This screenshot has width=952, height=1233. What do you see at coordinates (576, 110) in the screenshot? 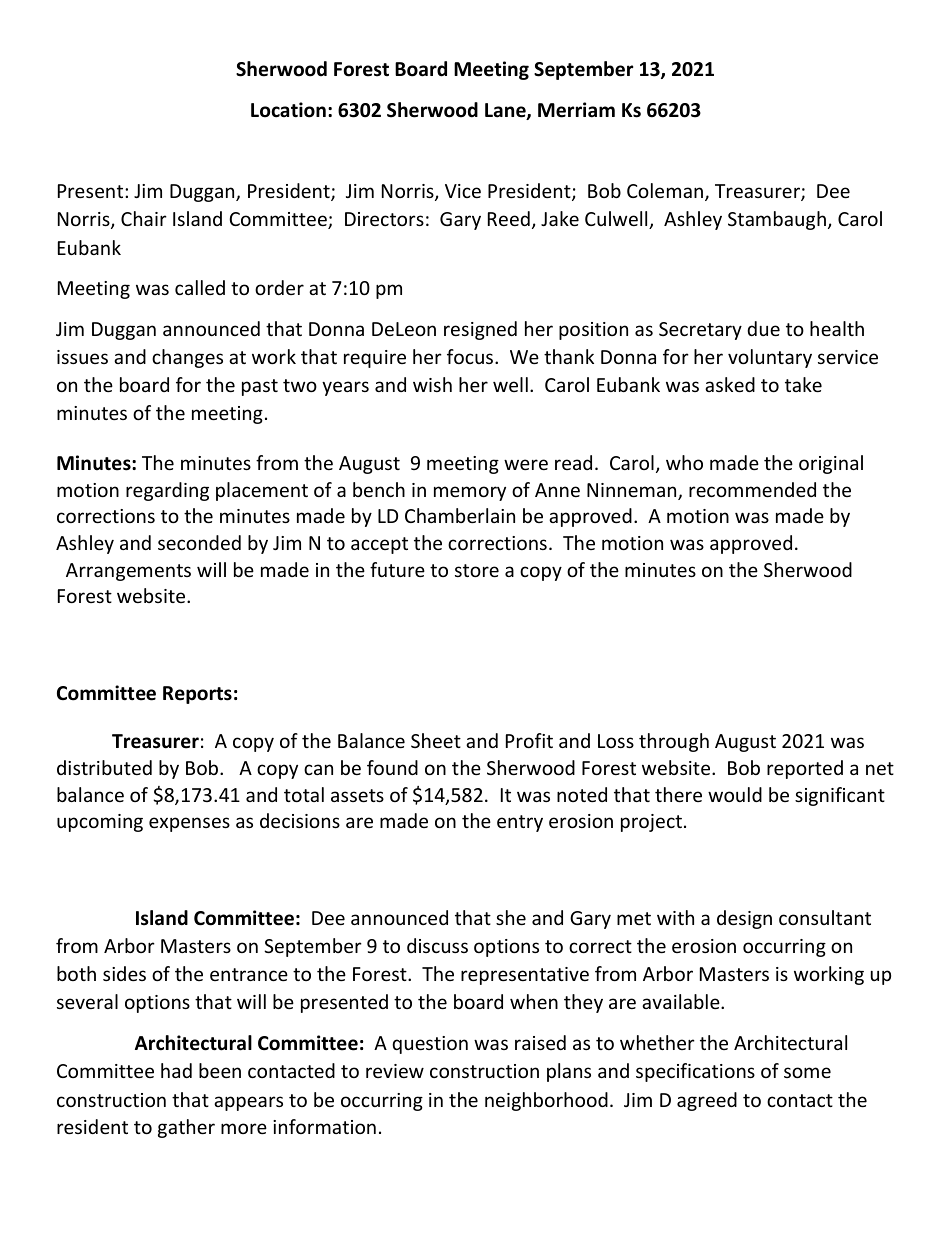
I see `Merriam` at bounding box center [576, 110].
